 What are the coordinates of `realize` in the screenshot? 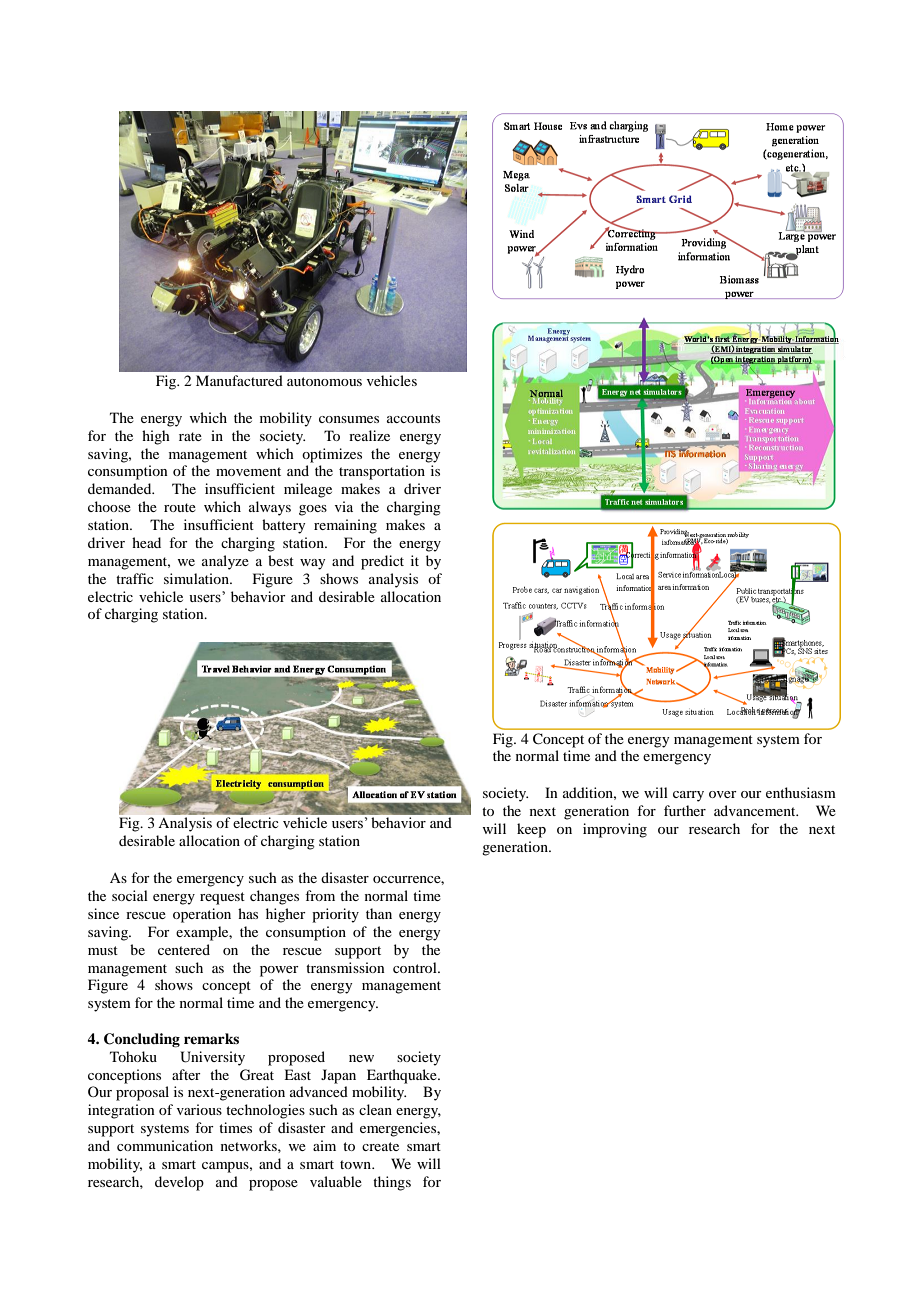 It's located at (369, 435).
